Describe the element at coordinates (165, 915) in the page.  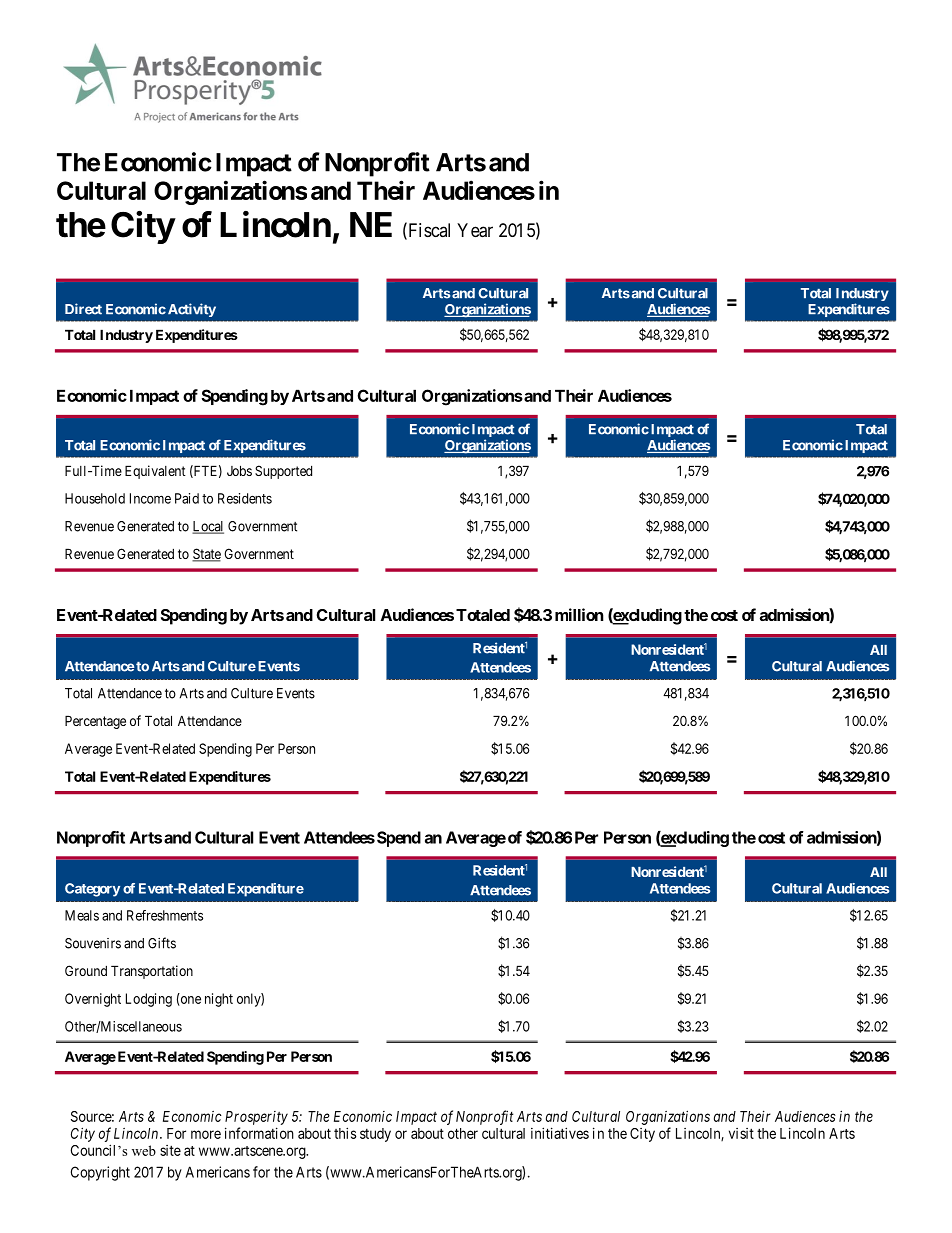
I see `Refreshments` at that location.
